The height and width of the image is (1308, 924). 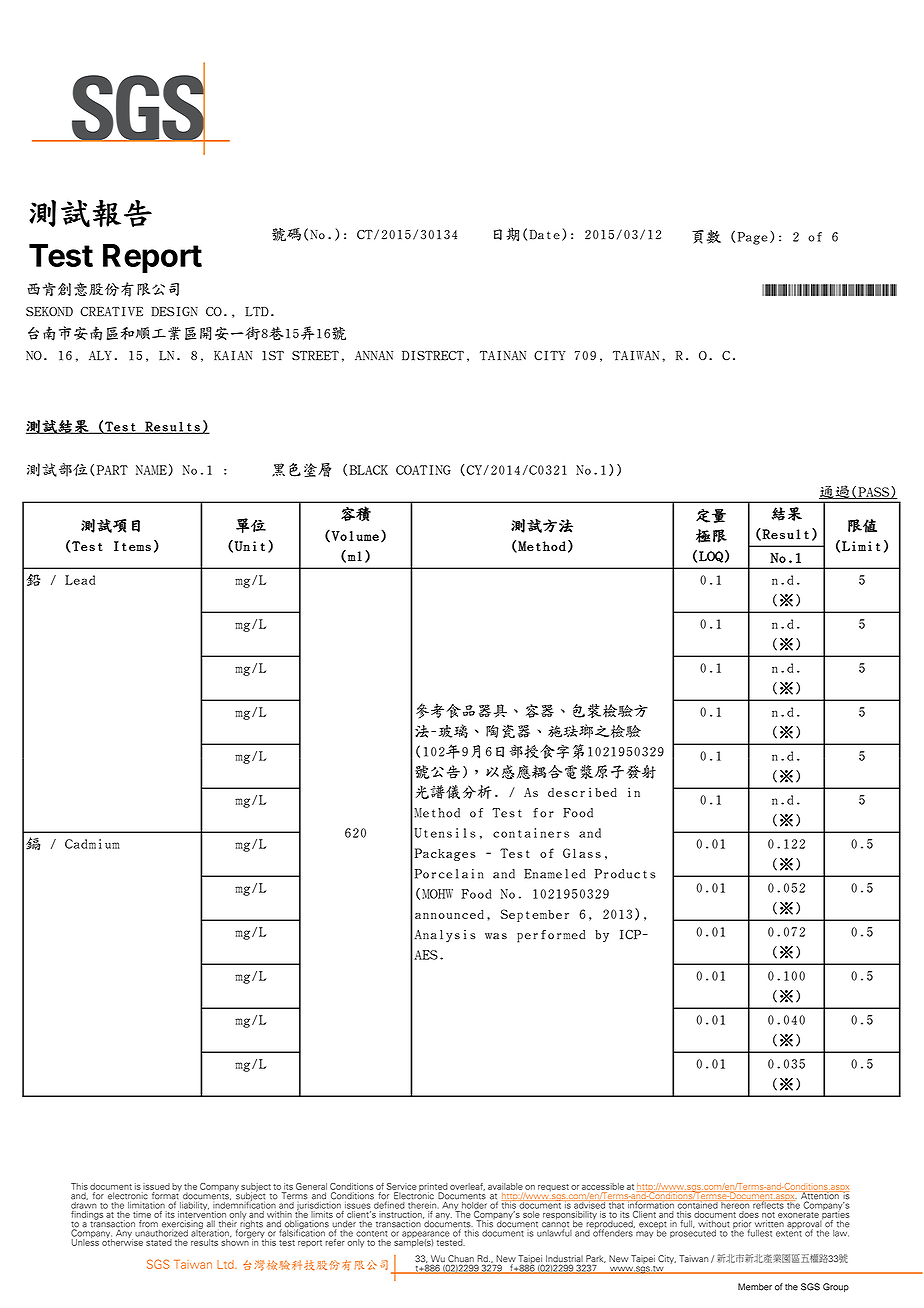 What do you see at coordinates (92, 844) in the image?
I see `Cadmium` at bounding box center [92, 844].
